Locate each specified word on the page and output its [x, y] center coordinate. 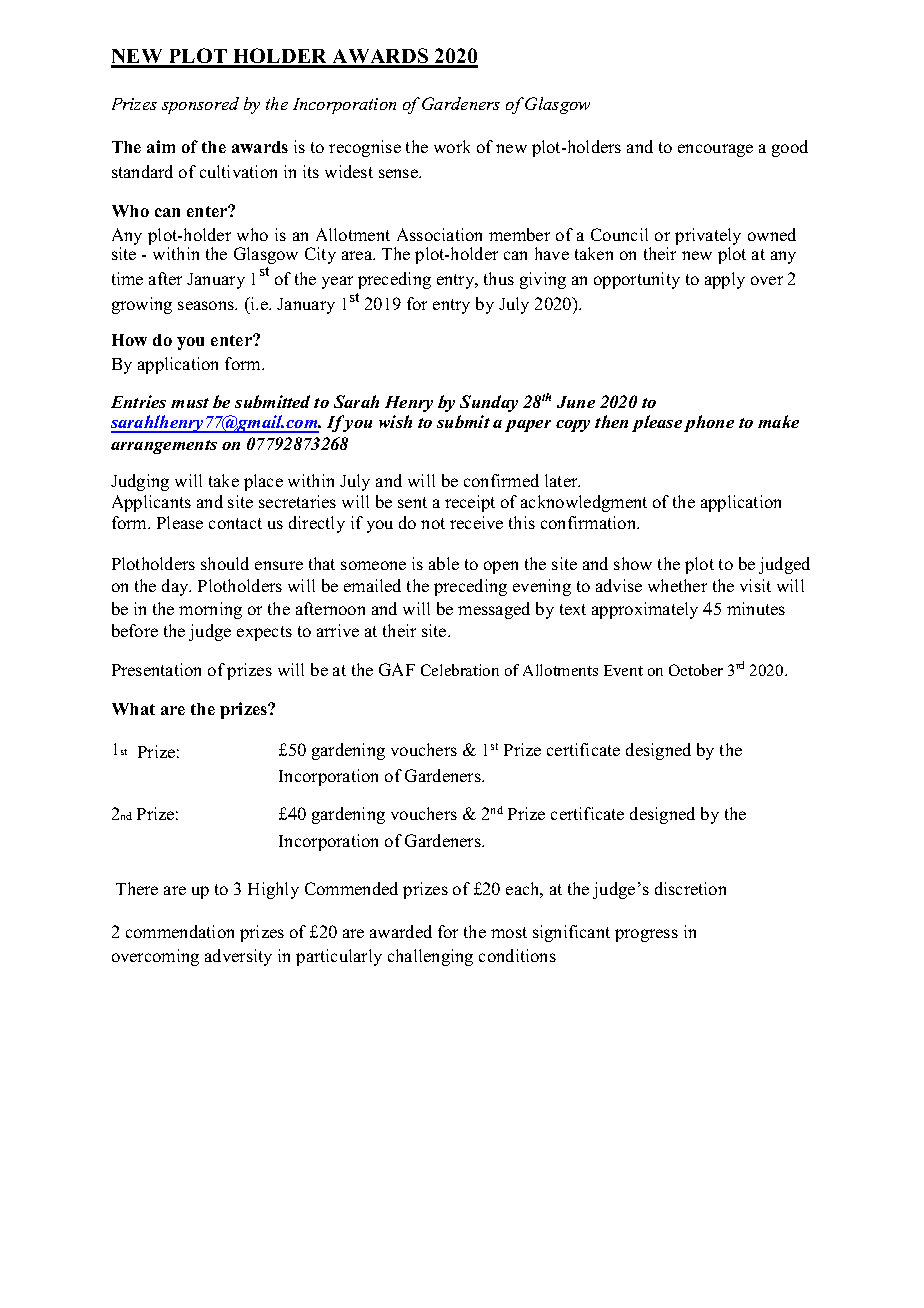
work [452, 146]
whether [677, 585]
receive [476, 522]
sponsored [200, 105]
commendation [180, 931]
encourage [715, 150]
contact [235, 523]
